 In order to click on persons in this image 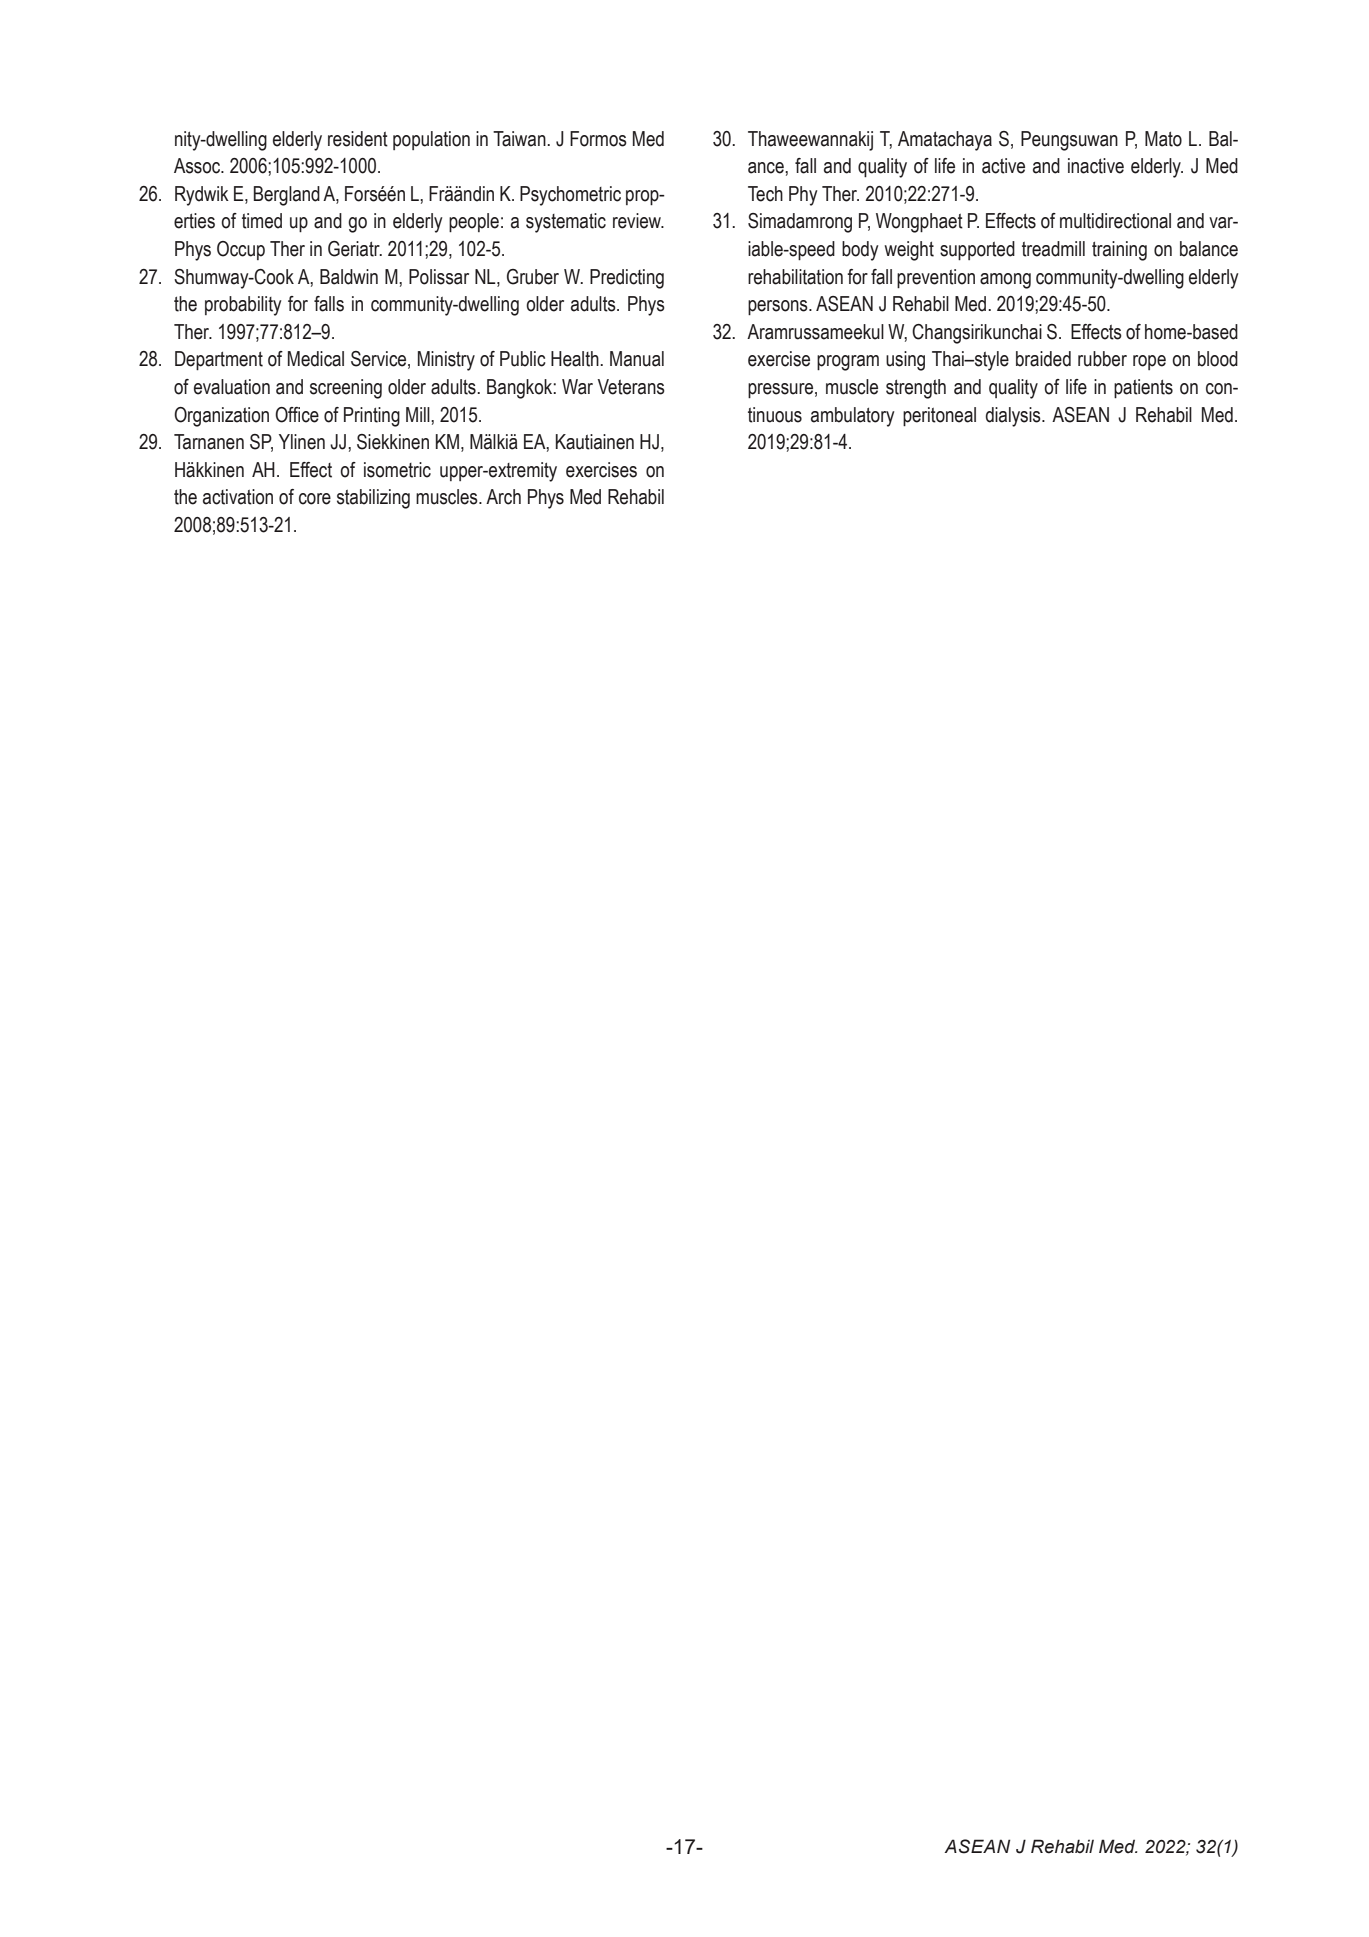, I will do `click(779, 308)`.
